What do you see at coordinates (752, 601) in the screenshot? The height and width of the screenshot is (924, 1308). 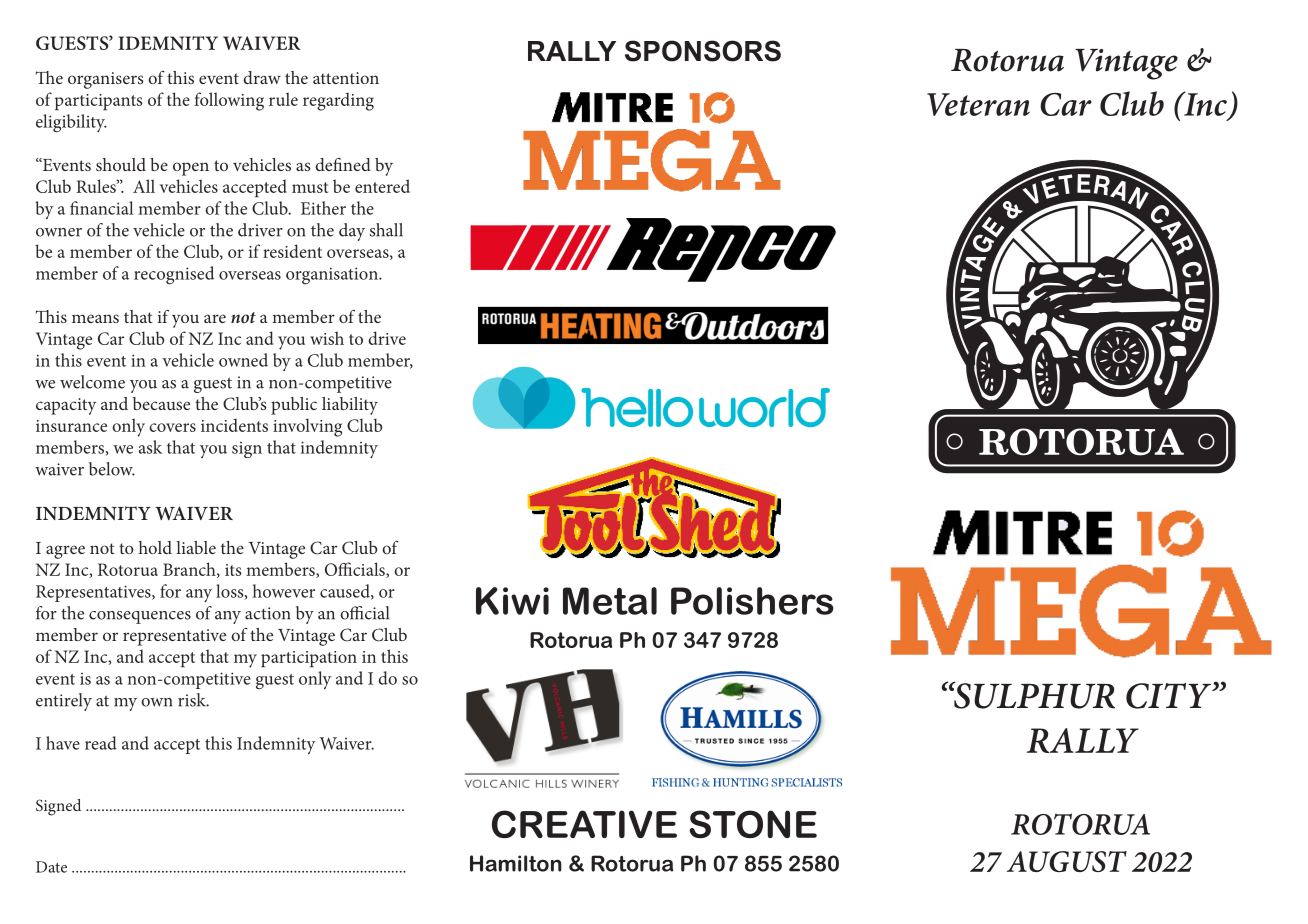 I see `Polishers` at bounding box center [752, 601].
